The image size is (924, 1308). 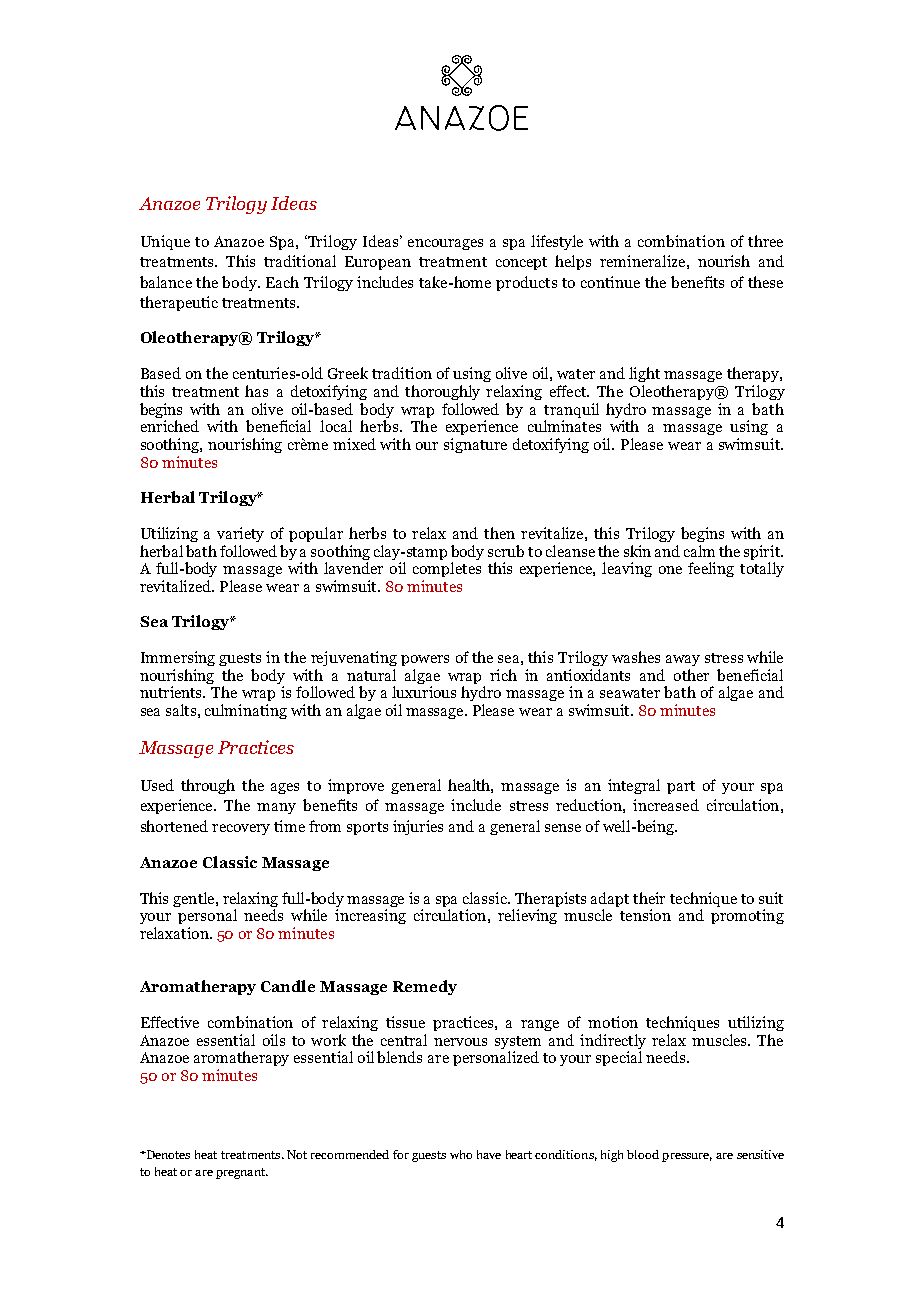 I want to click on calm, so click(x=699, y=551).
